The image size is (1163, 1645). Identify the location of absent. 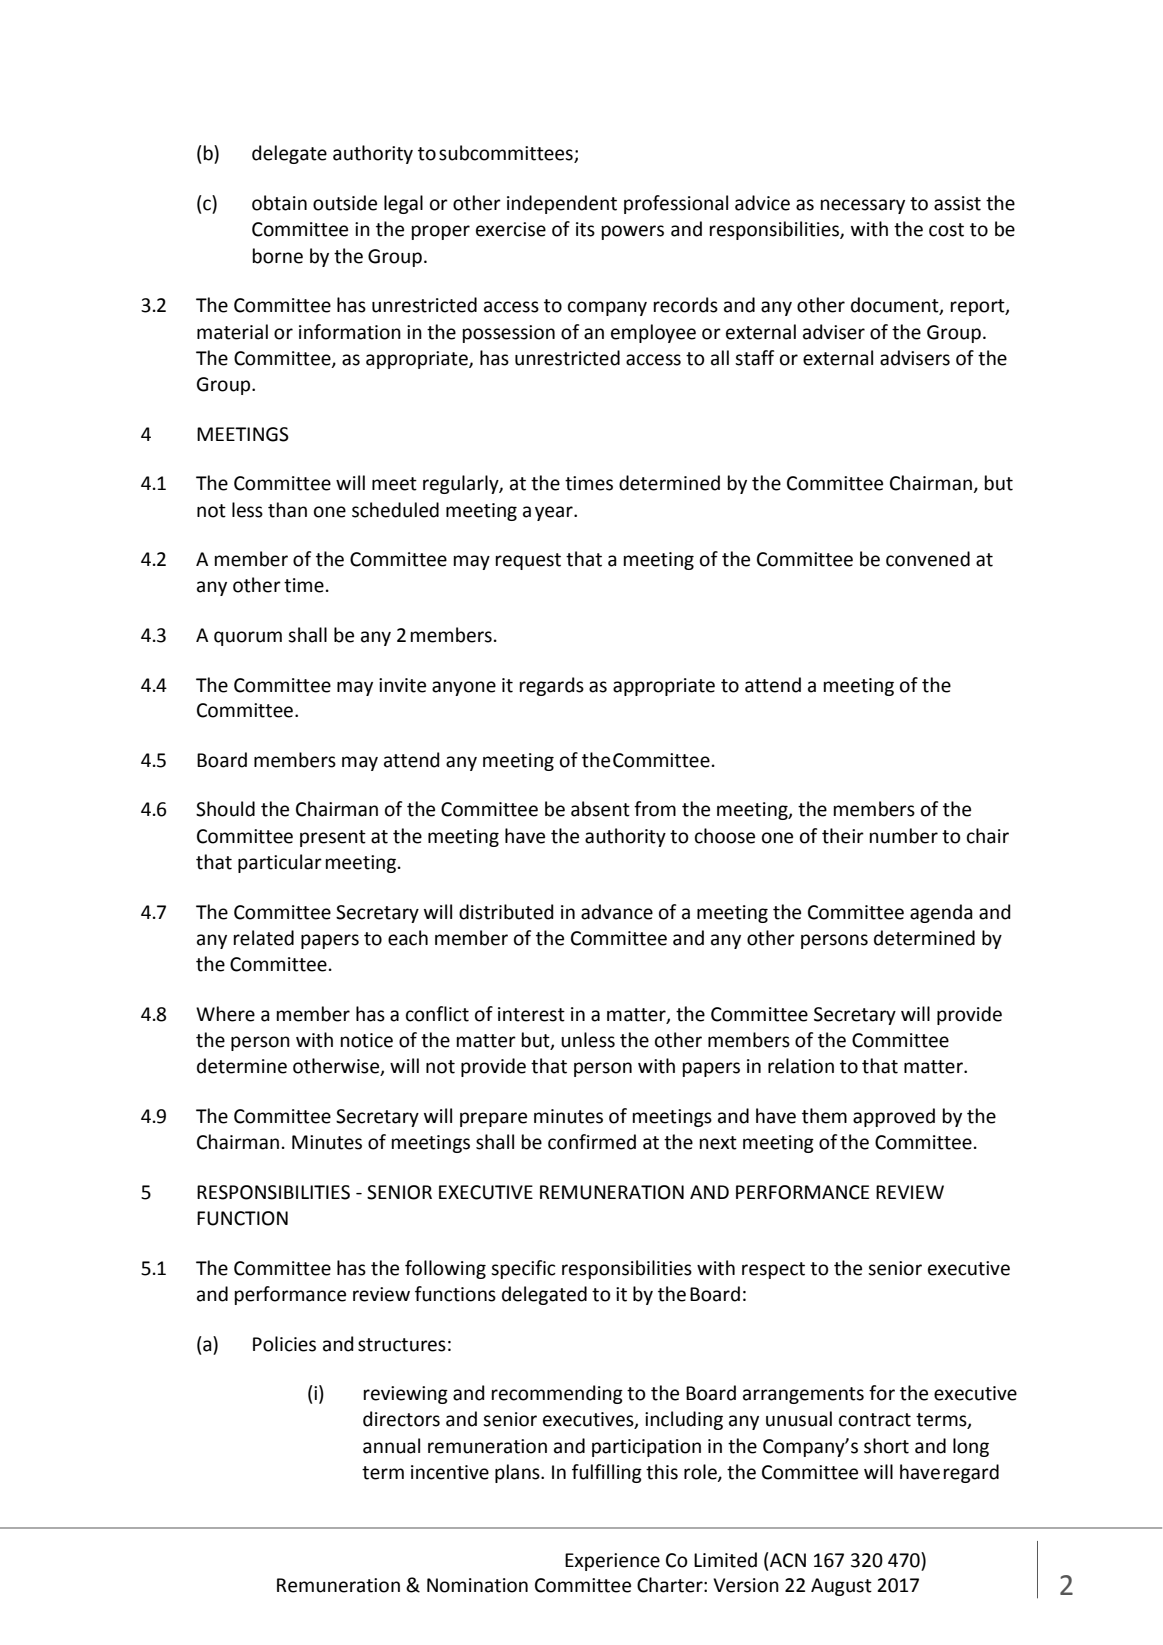
(600, 809).
